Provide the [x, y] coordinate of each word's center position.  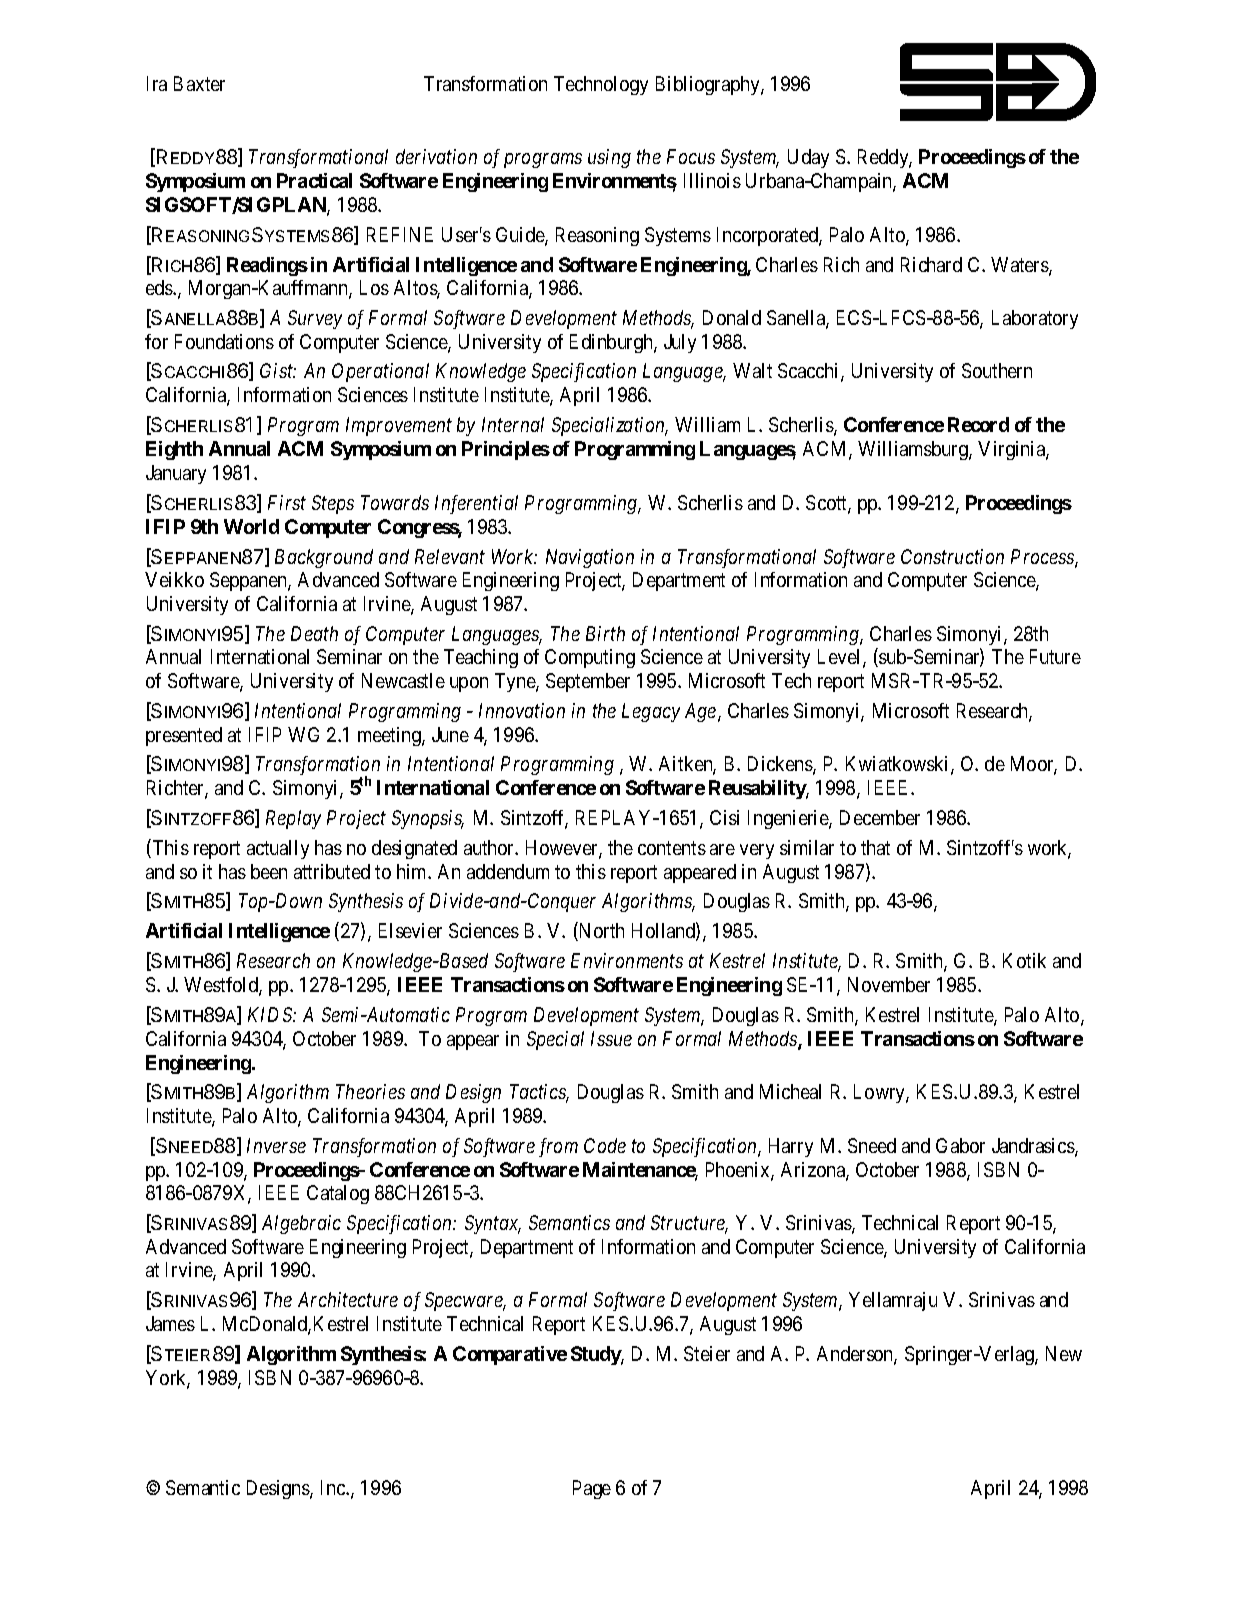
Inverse [276, 1145]
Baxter [199, 83]
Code [605, 1145]
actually [278, 849]
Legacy [651, 712]
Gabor [960, 1145]
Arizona [814, 1171]
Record [978, 424]
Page [592, 1489]
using [609, 158]
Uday [808, 158]
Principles [506, 450]
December [880, 817]
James [170, 1323]
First [287, 502]
